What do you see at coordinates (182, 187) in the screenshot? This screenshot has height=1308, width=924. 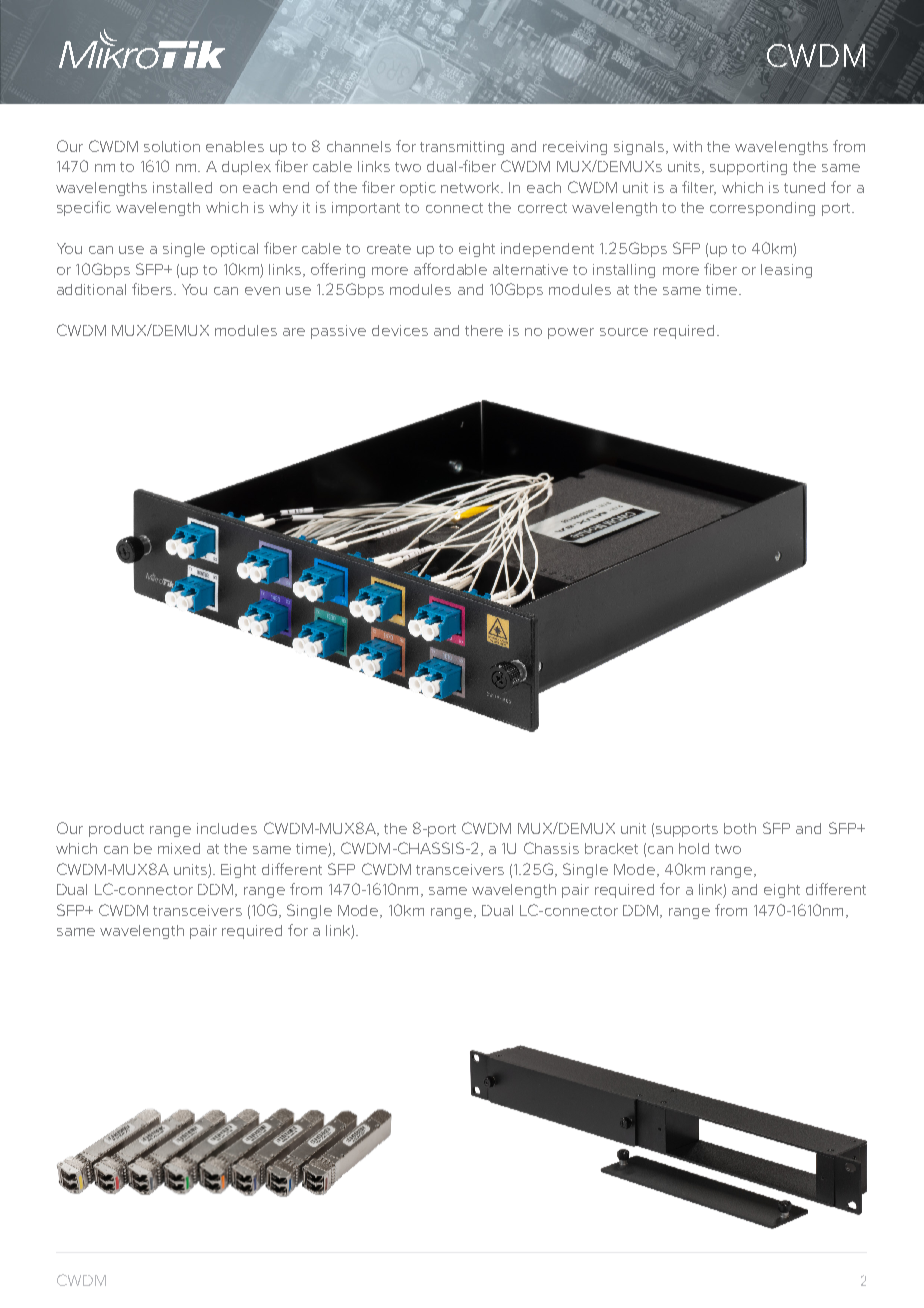 I see `installed` at bounding box center [182, 187].
